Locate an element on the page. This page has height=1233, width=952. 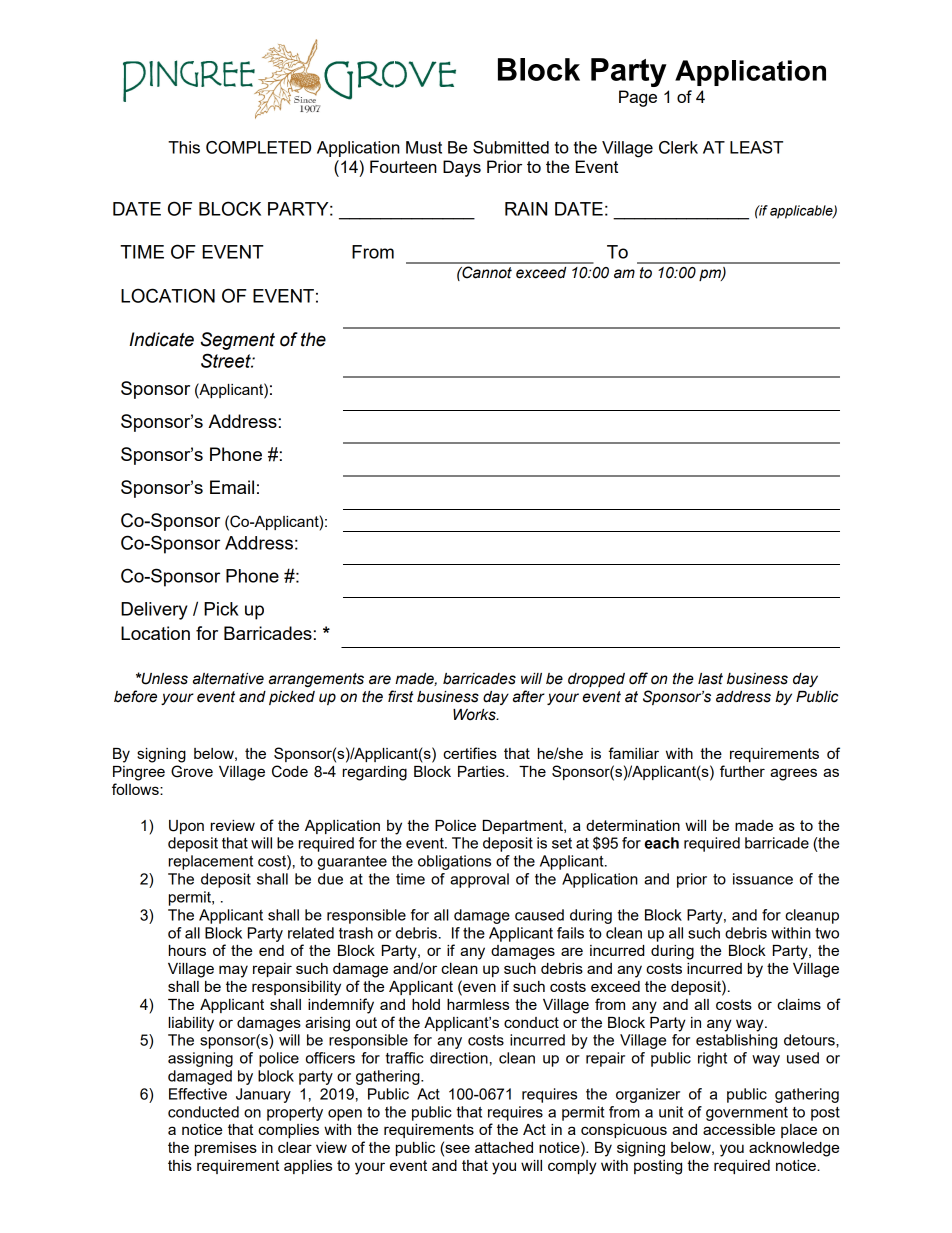
Submitted is located at coordinates (511, 147).
